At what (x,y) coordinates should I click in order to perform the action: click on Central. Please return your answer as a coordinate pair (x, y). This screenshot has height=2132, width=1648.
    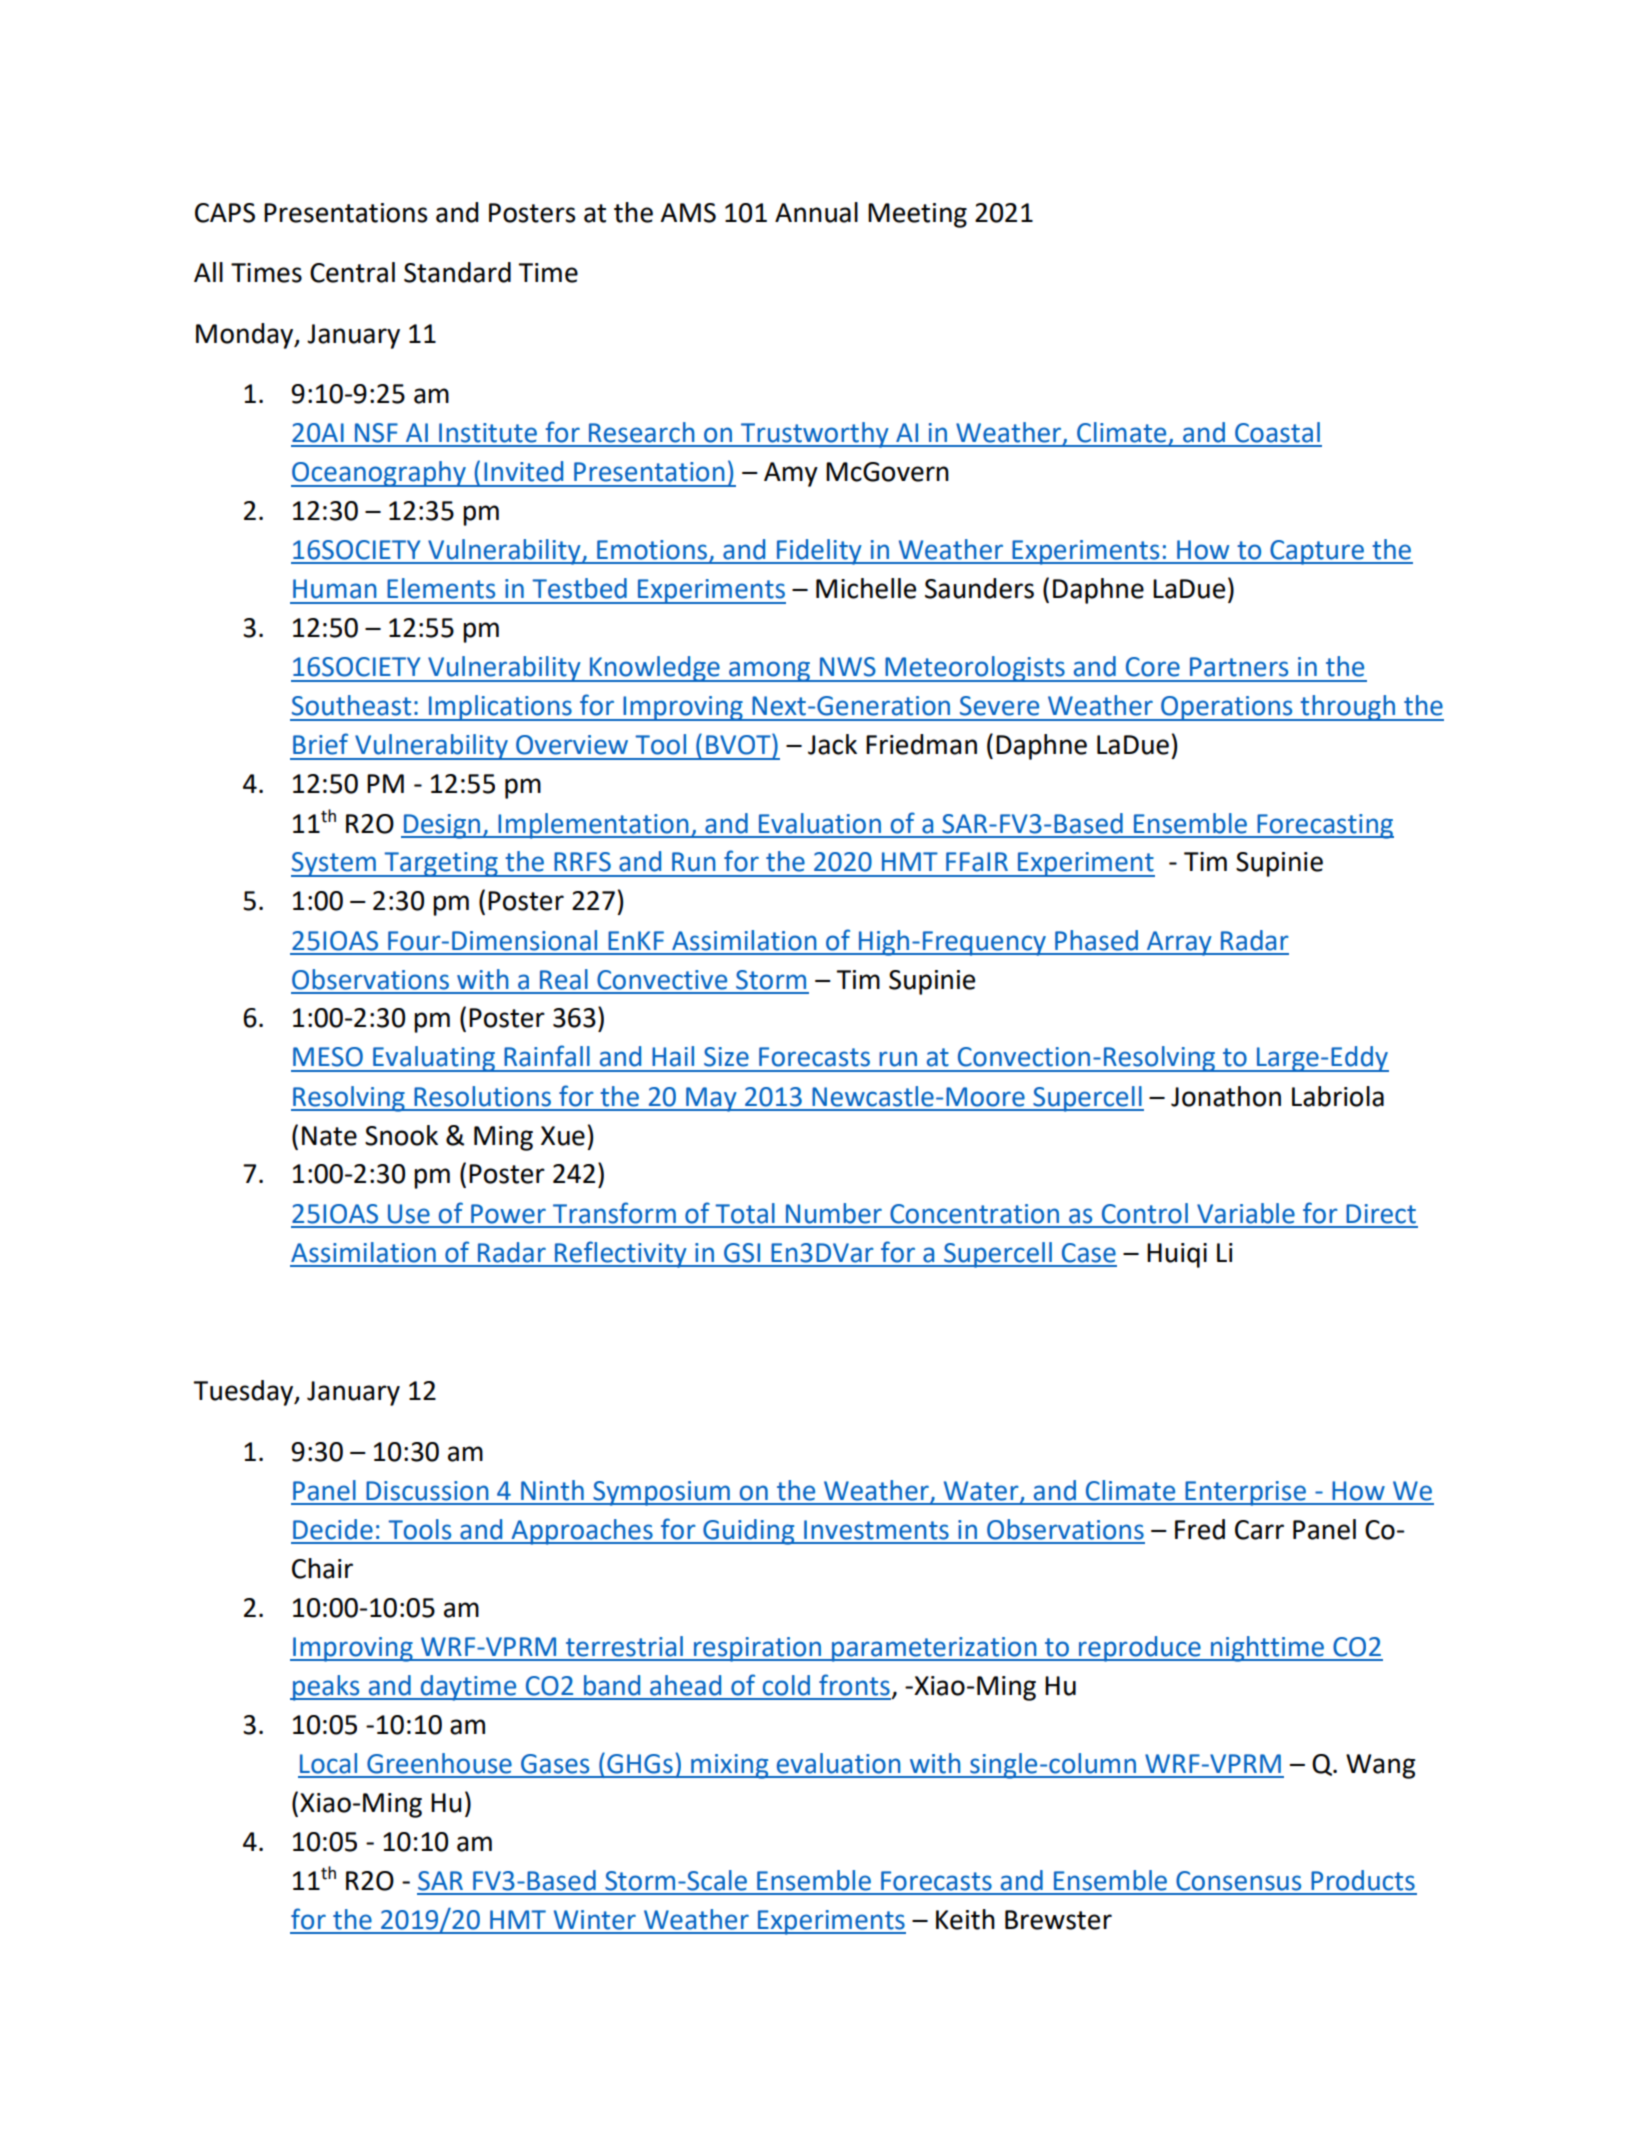
    Looking at the image, I should click on (352, 272).
